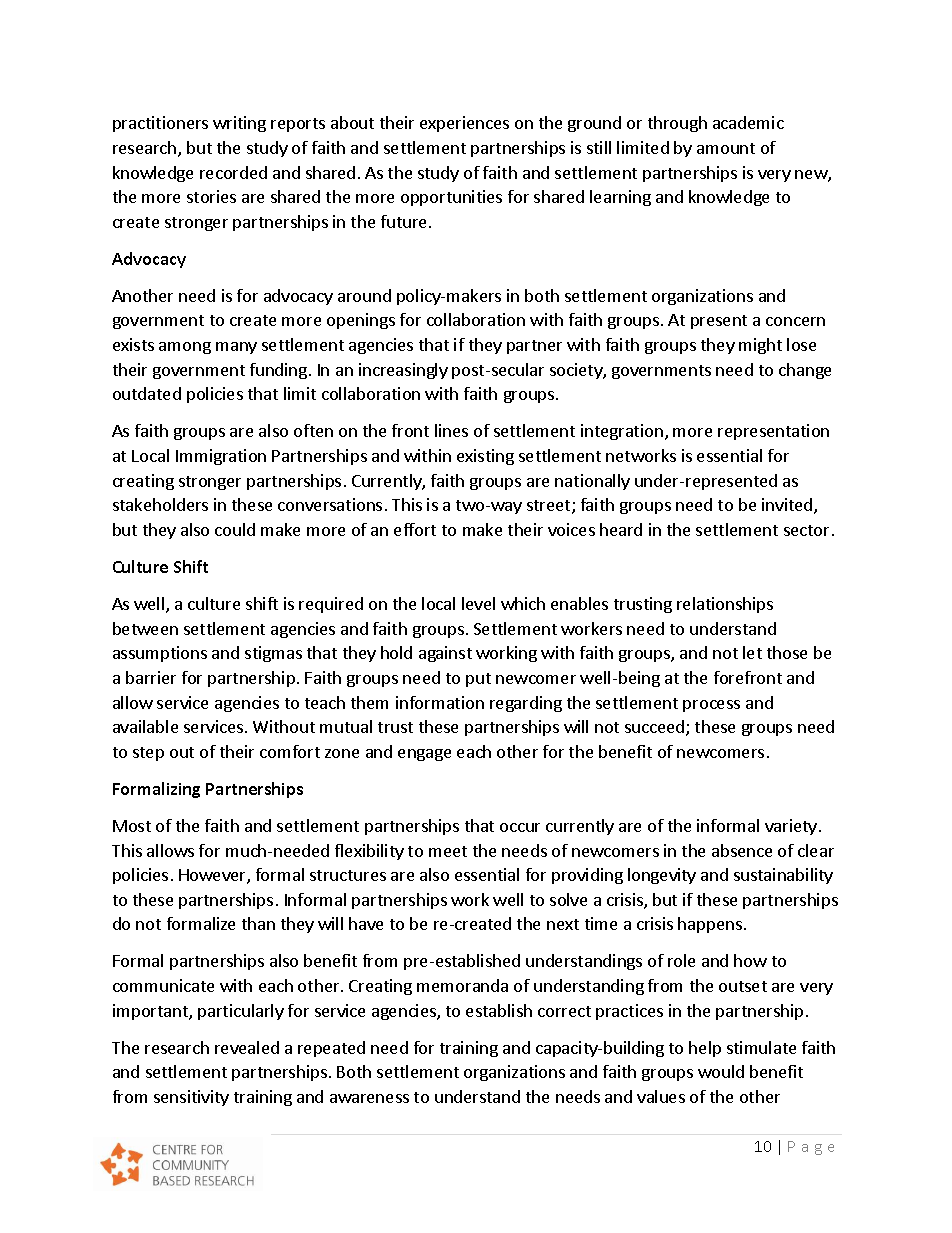 The image size is (952, 1233). I want to click on amount, so click(726, 148).
